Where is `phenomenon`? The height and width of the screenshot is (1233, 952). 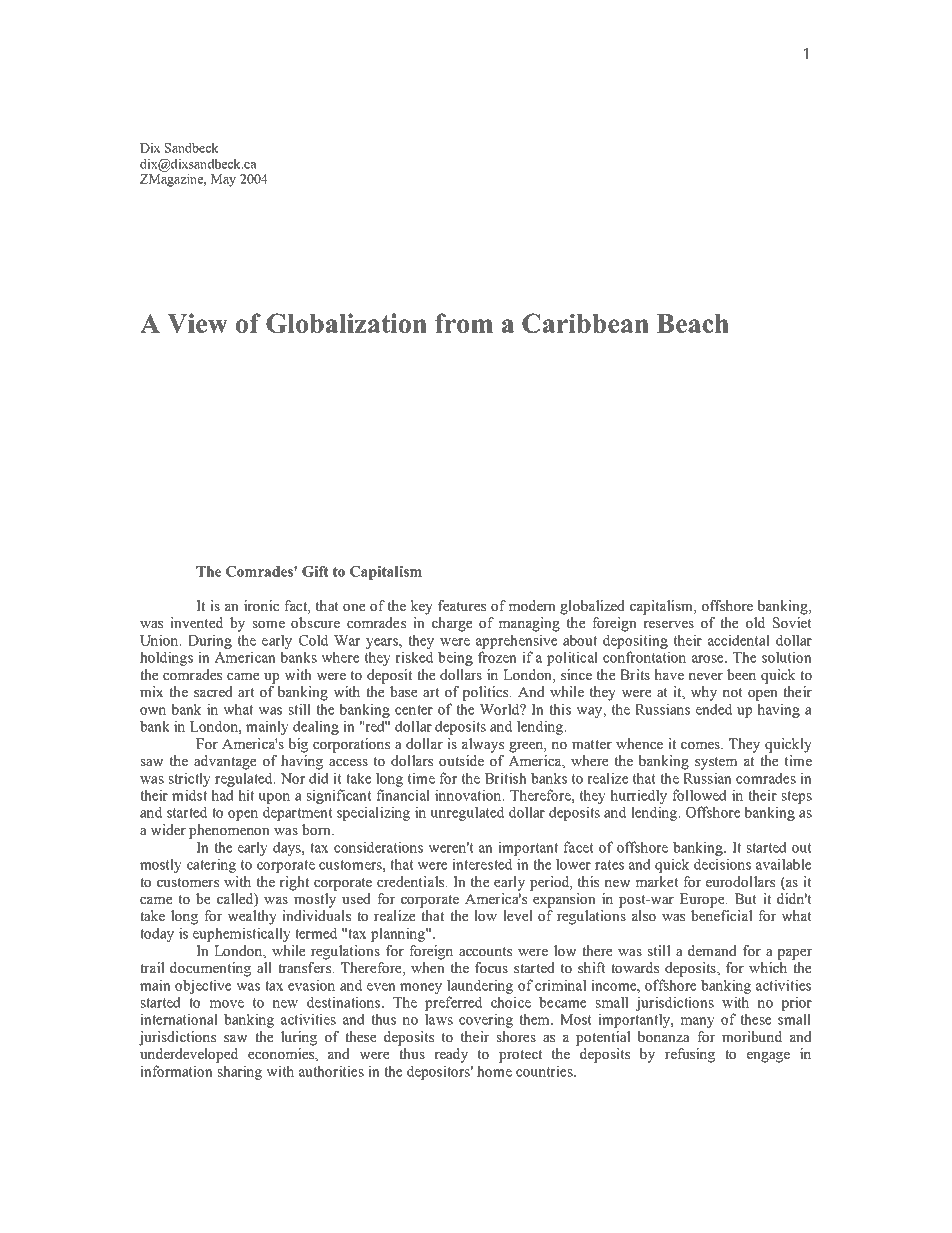 phenomenon is located at coordinates (229, 831).
